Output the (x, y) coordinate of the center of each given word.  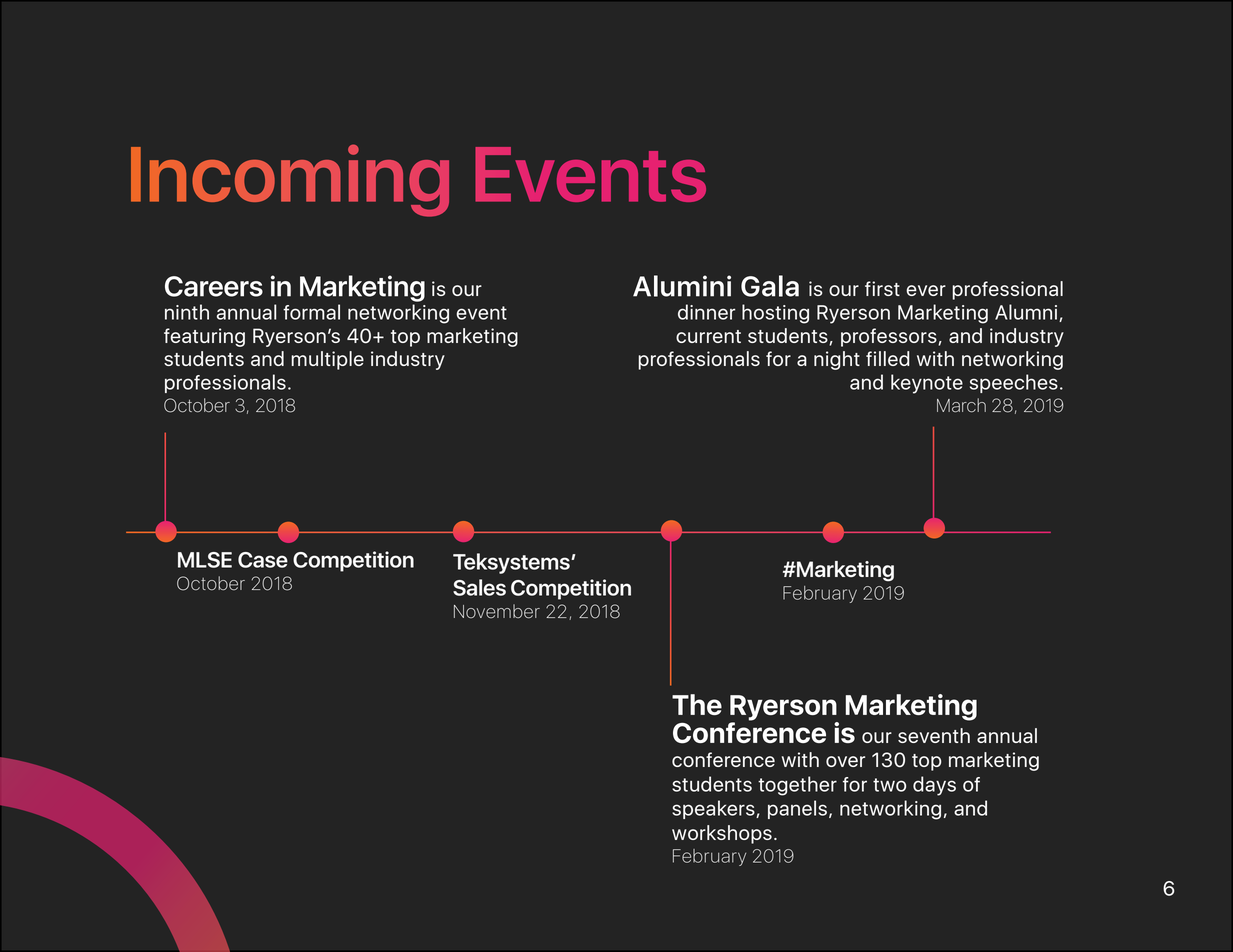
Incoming (290, 180)
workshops (722, 834)
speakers (714, 809)
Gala (770, 286)
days (934, 786)
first (882, 288)
